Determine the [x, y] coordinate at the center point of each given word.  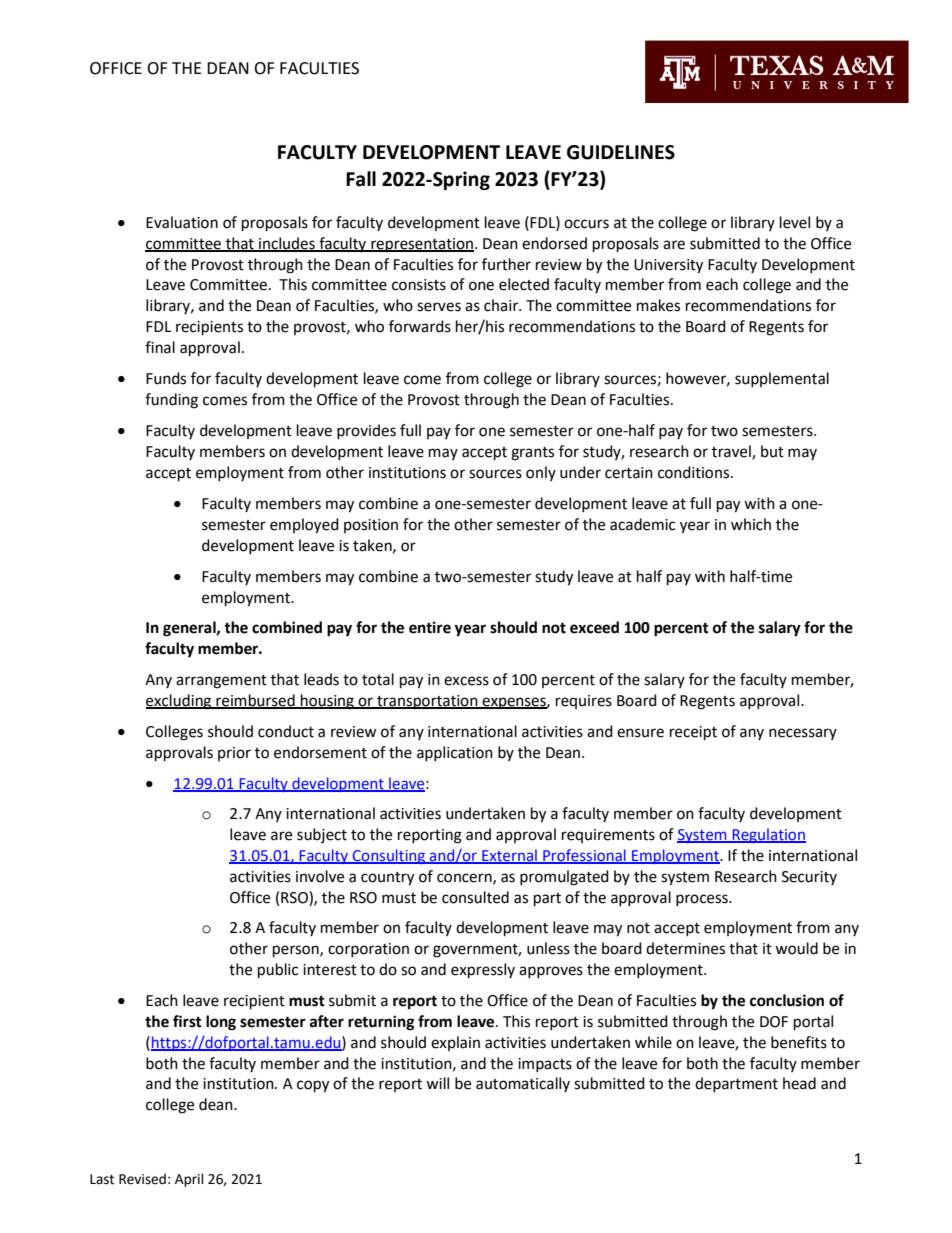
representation [421, 245]
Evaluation [182, 222]
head [799, 1083]
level [795, 222]
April [189, 1180]
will [437, 1083]
